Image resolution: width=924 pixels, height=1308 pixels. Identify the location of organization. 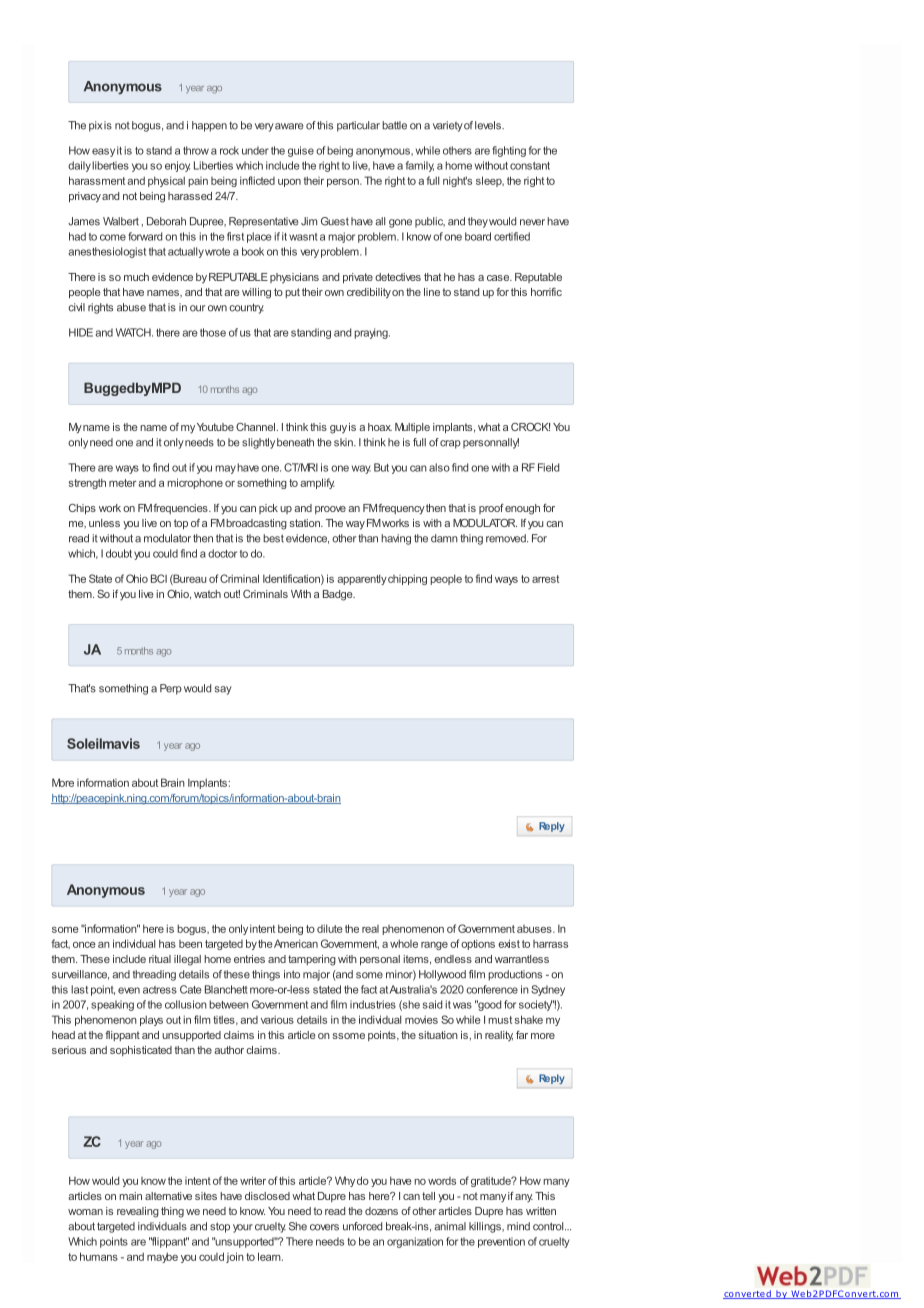
(415, 1242).
